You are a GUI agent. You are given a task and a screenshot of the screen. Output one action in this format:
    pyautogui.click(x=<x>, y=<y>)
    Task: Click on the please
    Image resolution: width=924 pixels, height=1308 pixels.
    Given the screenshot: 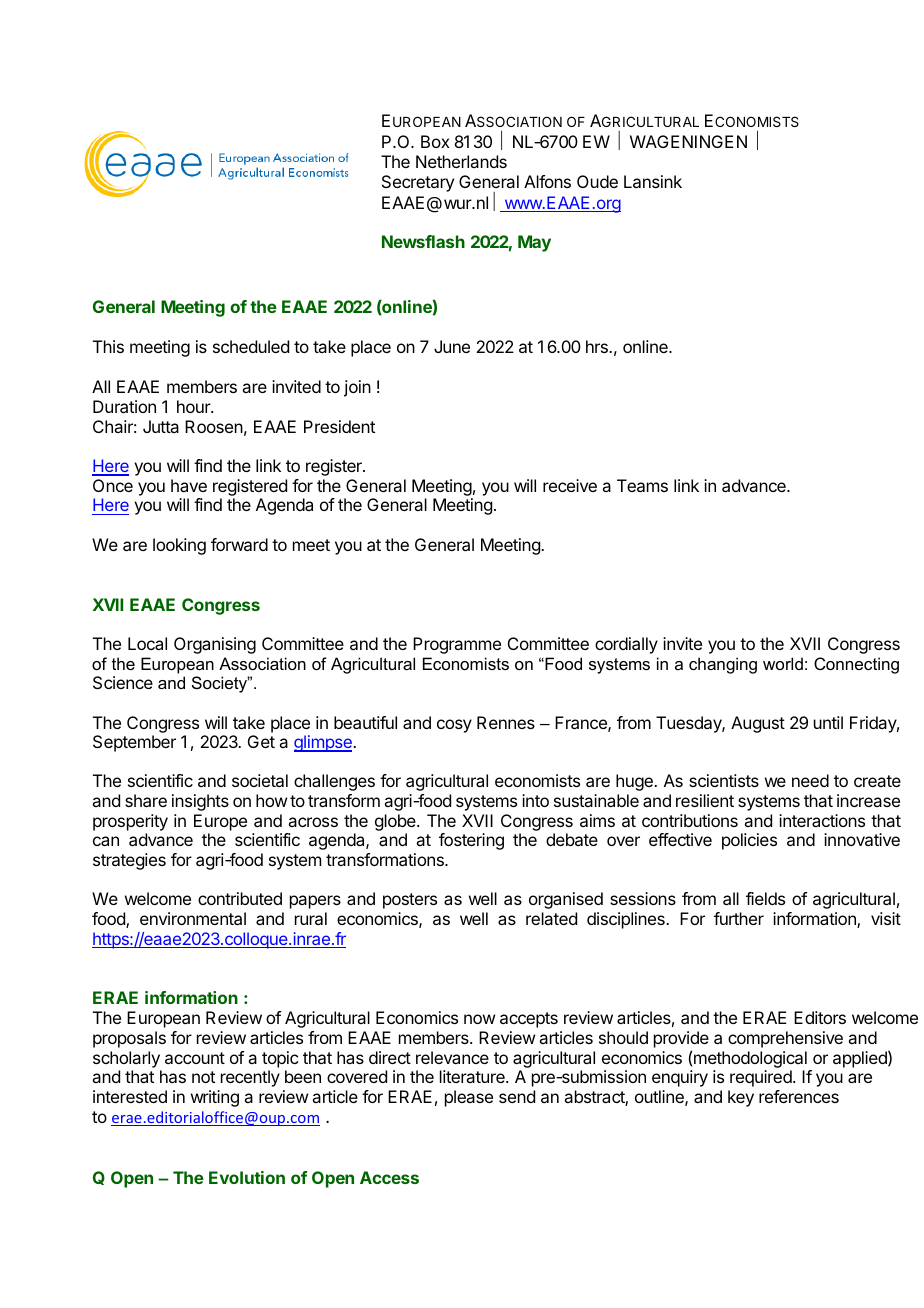 What is the action you would take?
    pyautogui.click(x=469, y=1098)
